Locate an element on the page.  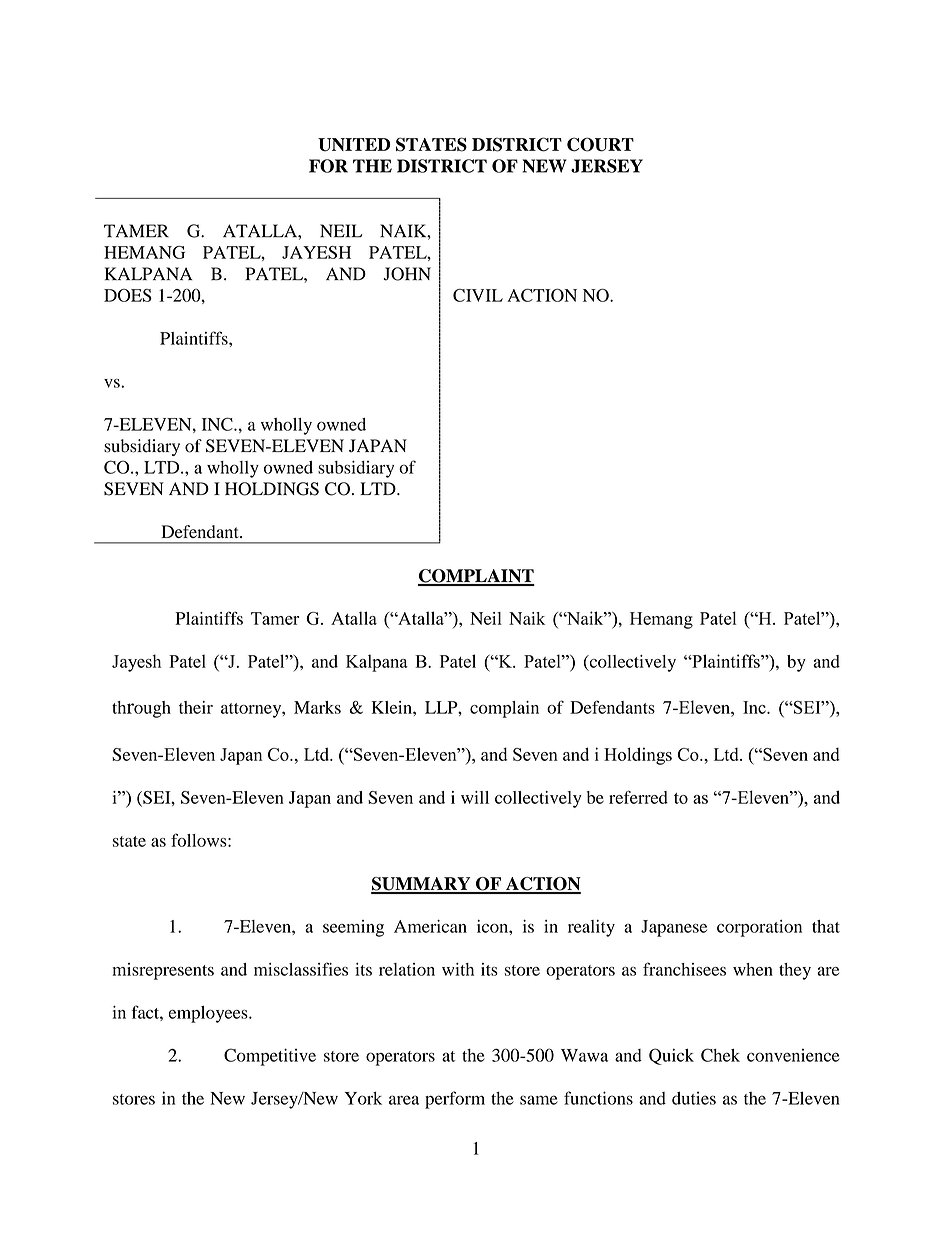
Competitive is located at coordinates (270, 1057).
